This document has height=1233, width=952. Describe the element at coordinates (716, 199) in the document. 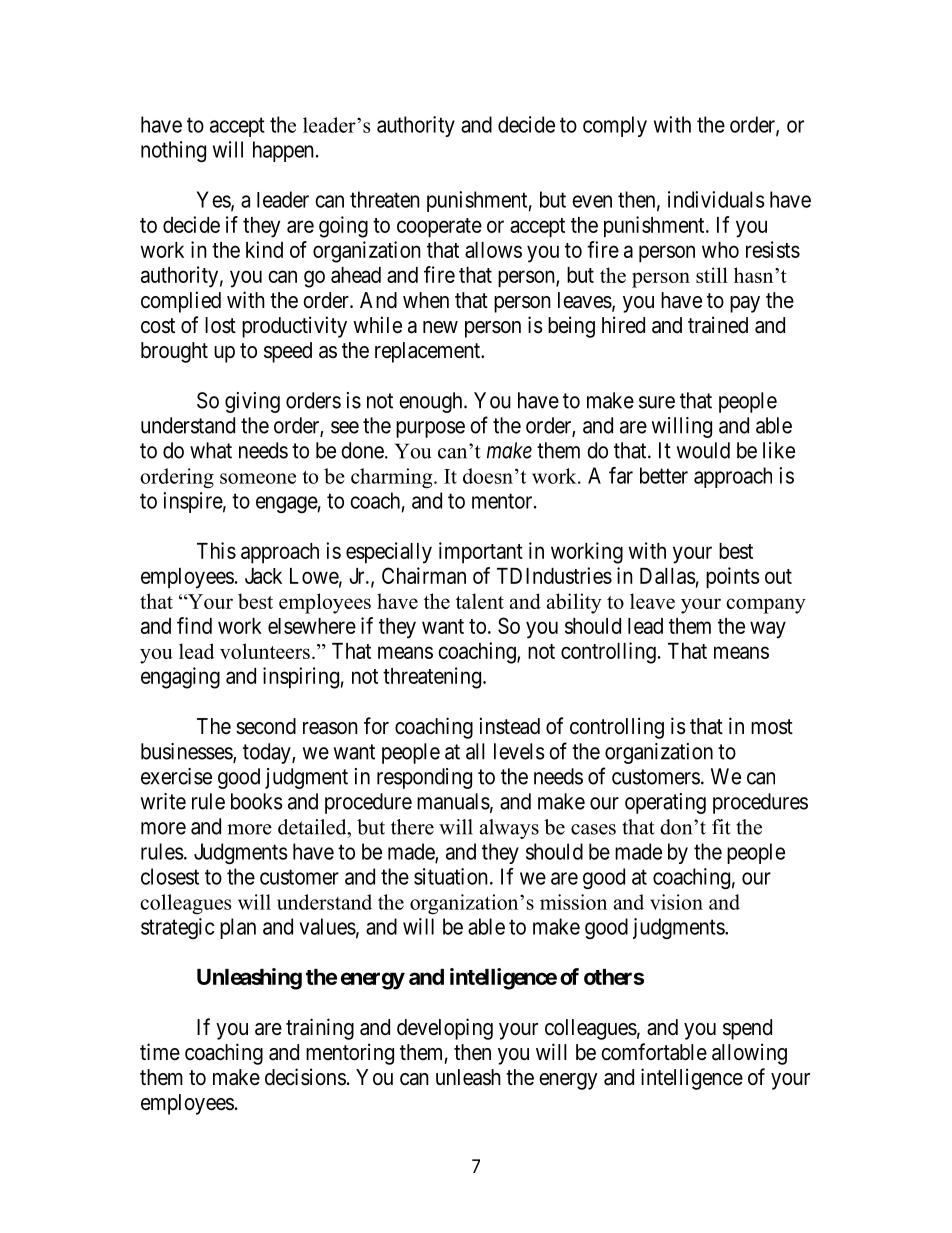

I see `individuals` at that location.
